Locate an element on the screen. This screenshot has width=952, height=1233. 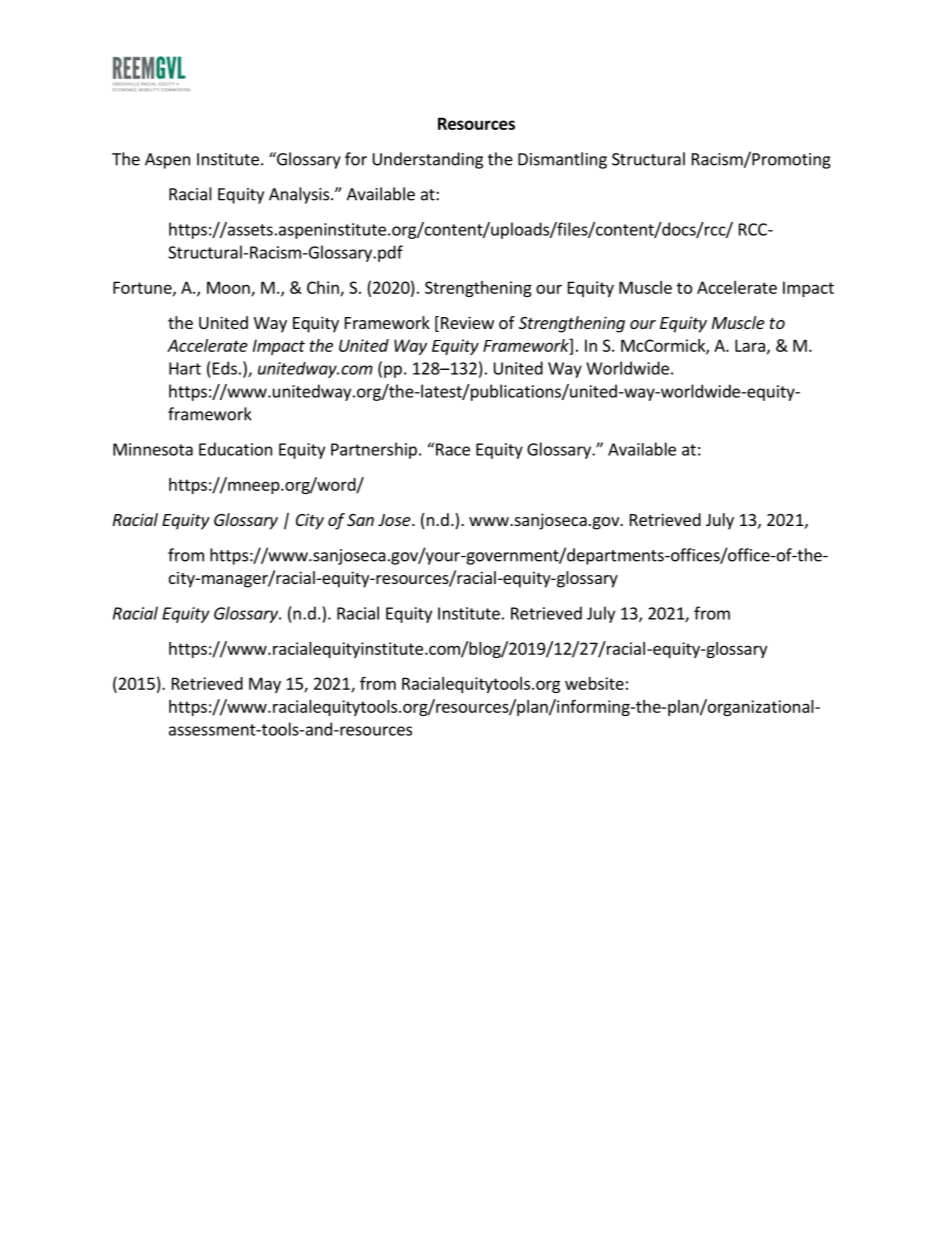
Education is located at coordinates (235, 449).
